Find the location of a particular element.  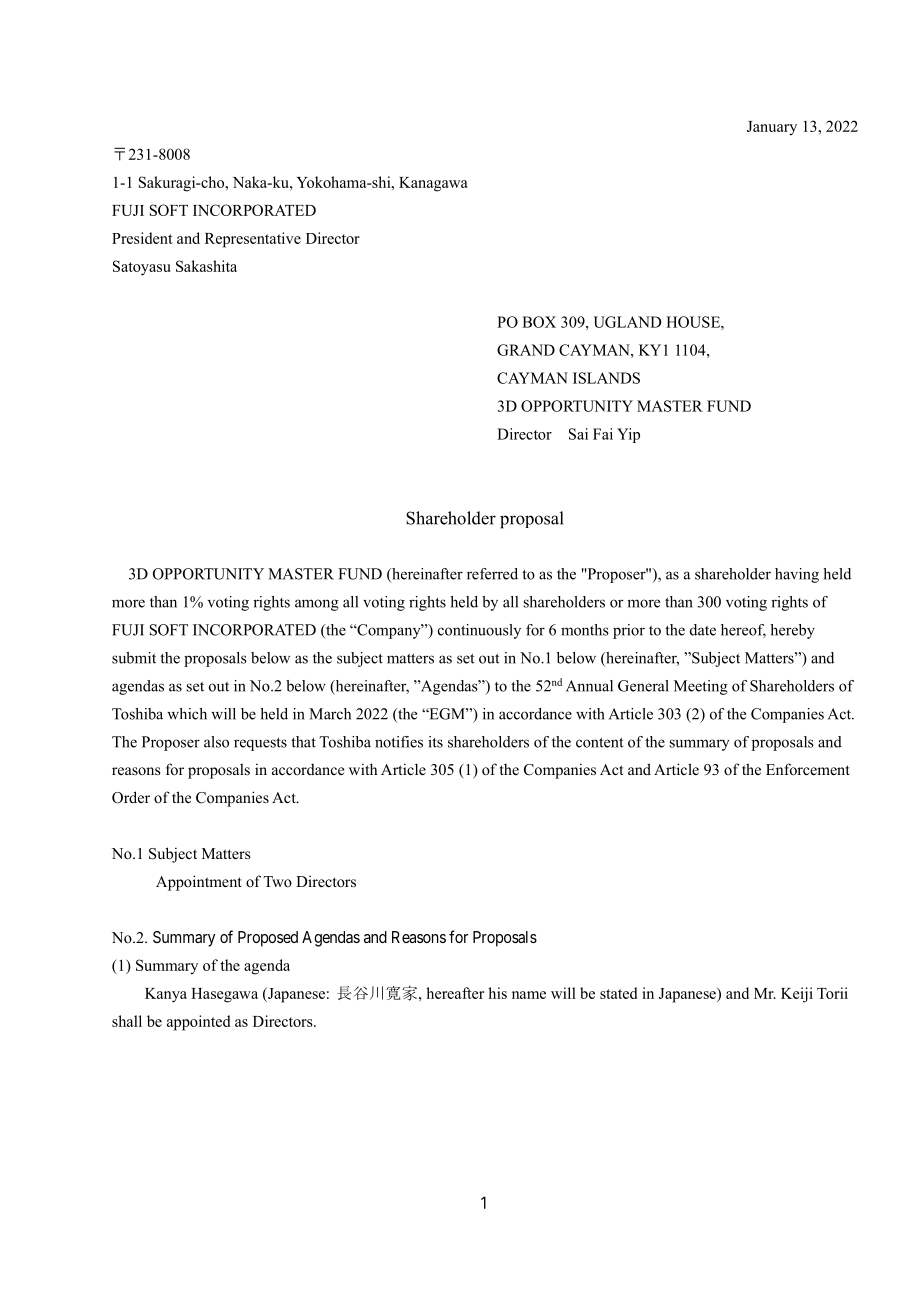

Keiji is located at coordinates (797, 995).
